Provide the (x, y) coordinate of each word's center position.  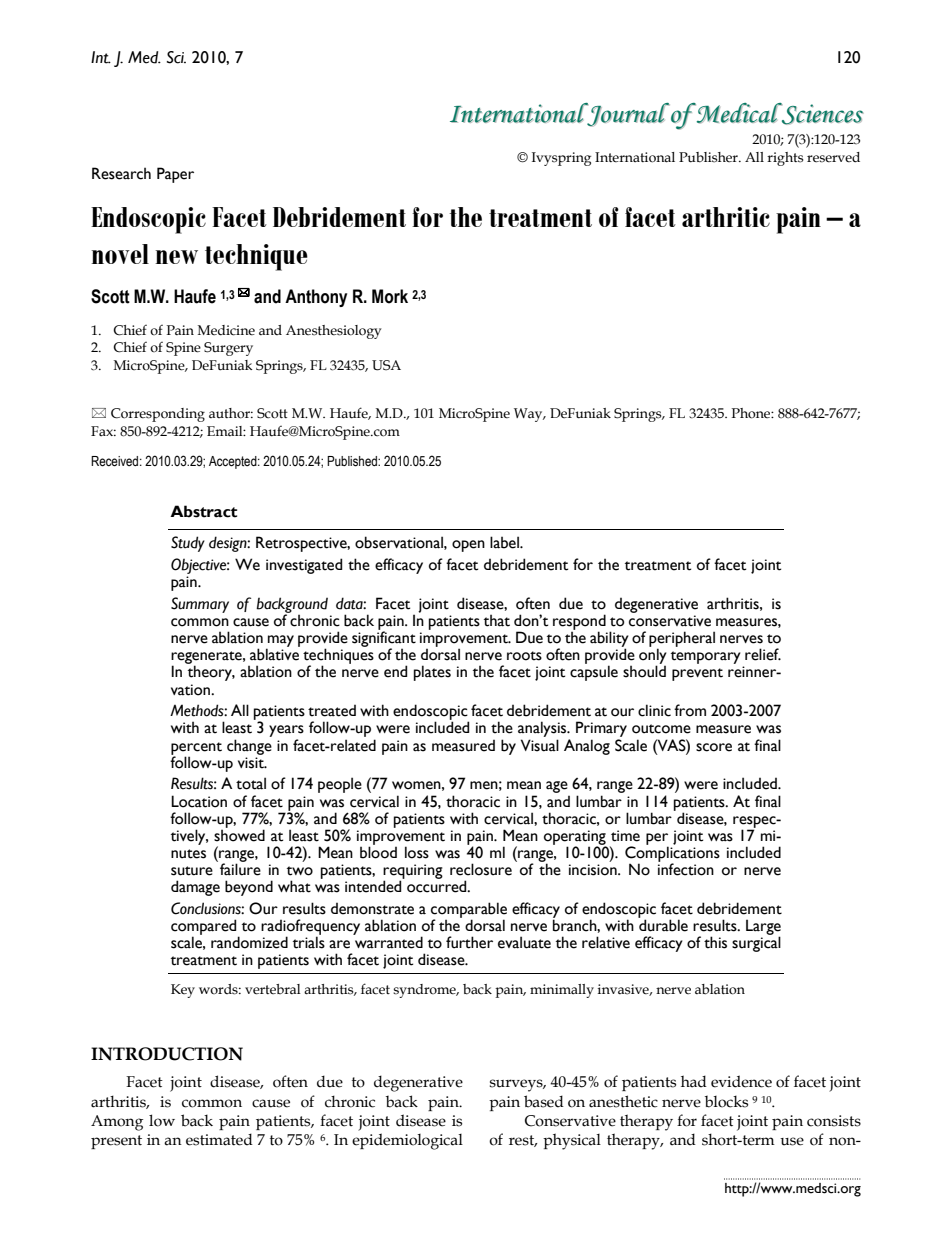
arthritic (726, 217)
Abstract (203, 511)
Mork (390, 296)
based (544, 1101)
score (714, 747)
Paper (175, 175)
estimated (219, 1139)
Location (199, 801)
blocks (726, 1101)
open (468, 546)
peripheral (682, 640)
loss (417, 852)
